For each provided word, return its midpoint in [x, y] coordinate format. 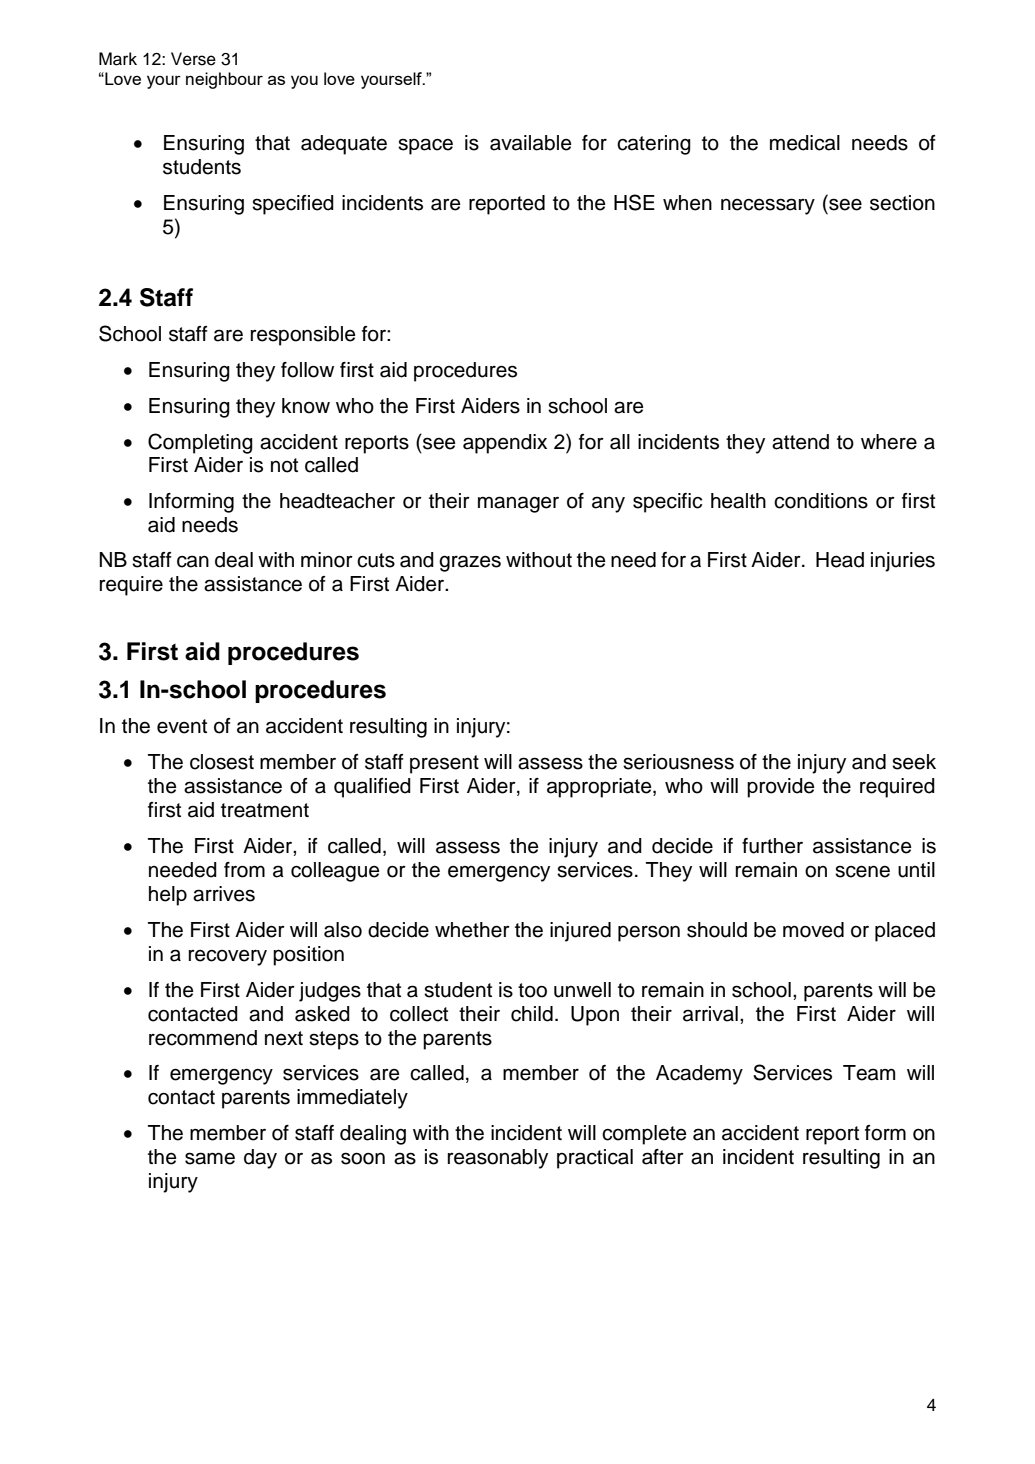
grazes [470, 563]
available [531, 143]
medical [805, 143]
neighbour [224, 80]
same [210, 1158]
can [193, 561]
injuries [903, 562]
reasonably [498, 1159]
